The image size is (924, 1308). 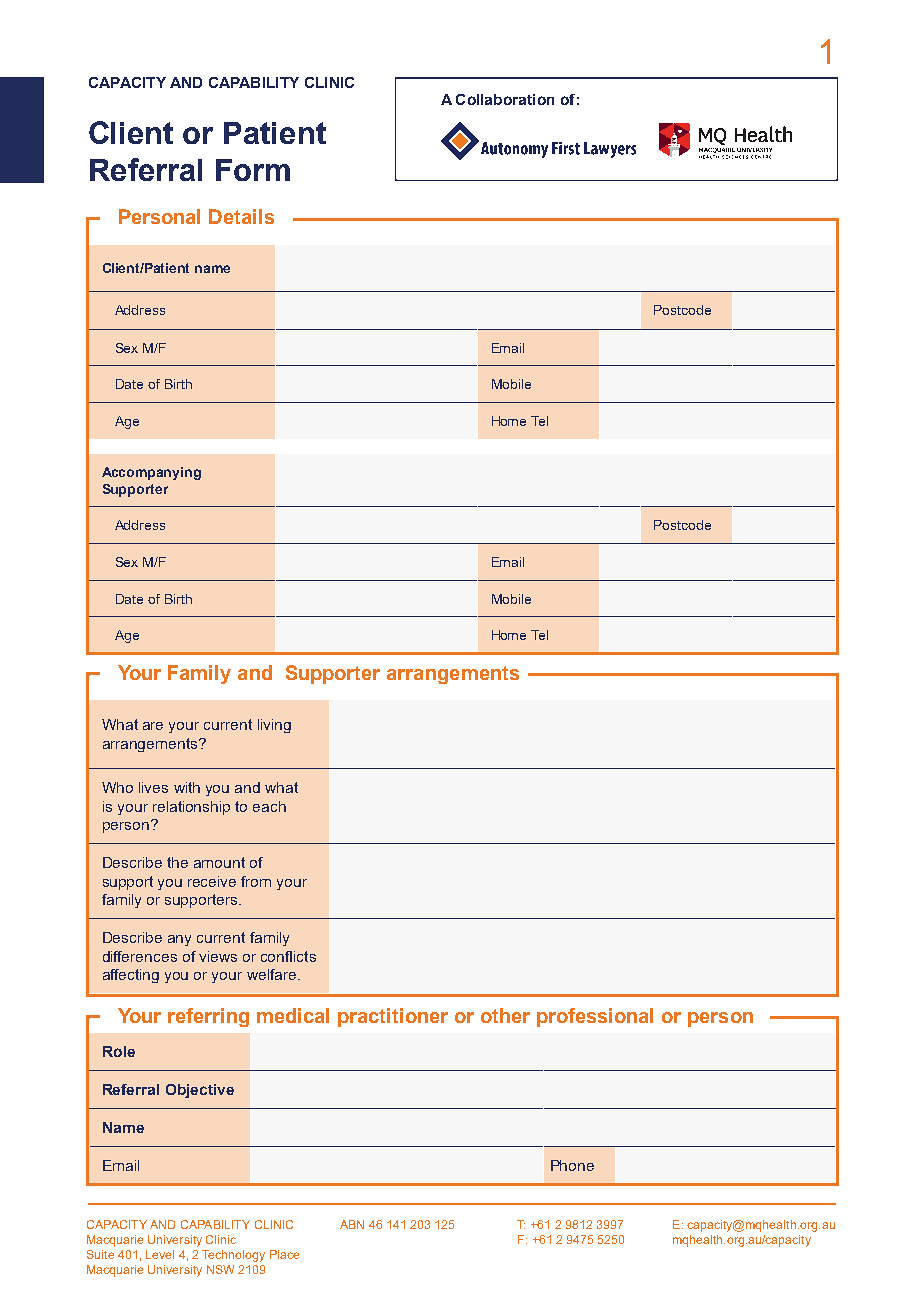 What do you see at coordinates (572, 1165) in the image?
I see `Phone` at bounding box center [572, 1165].
